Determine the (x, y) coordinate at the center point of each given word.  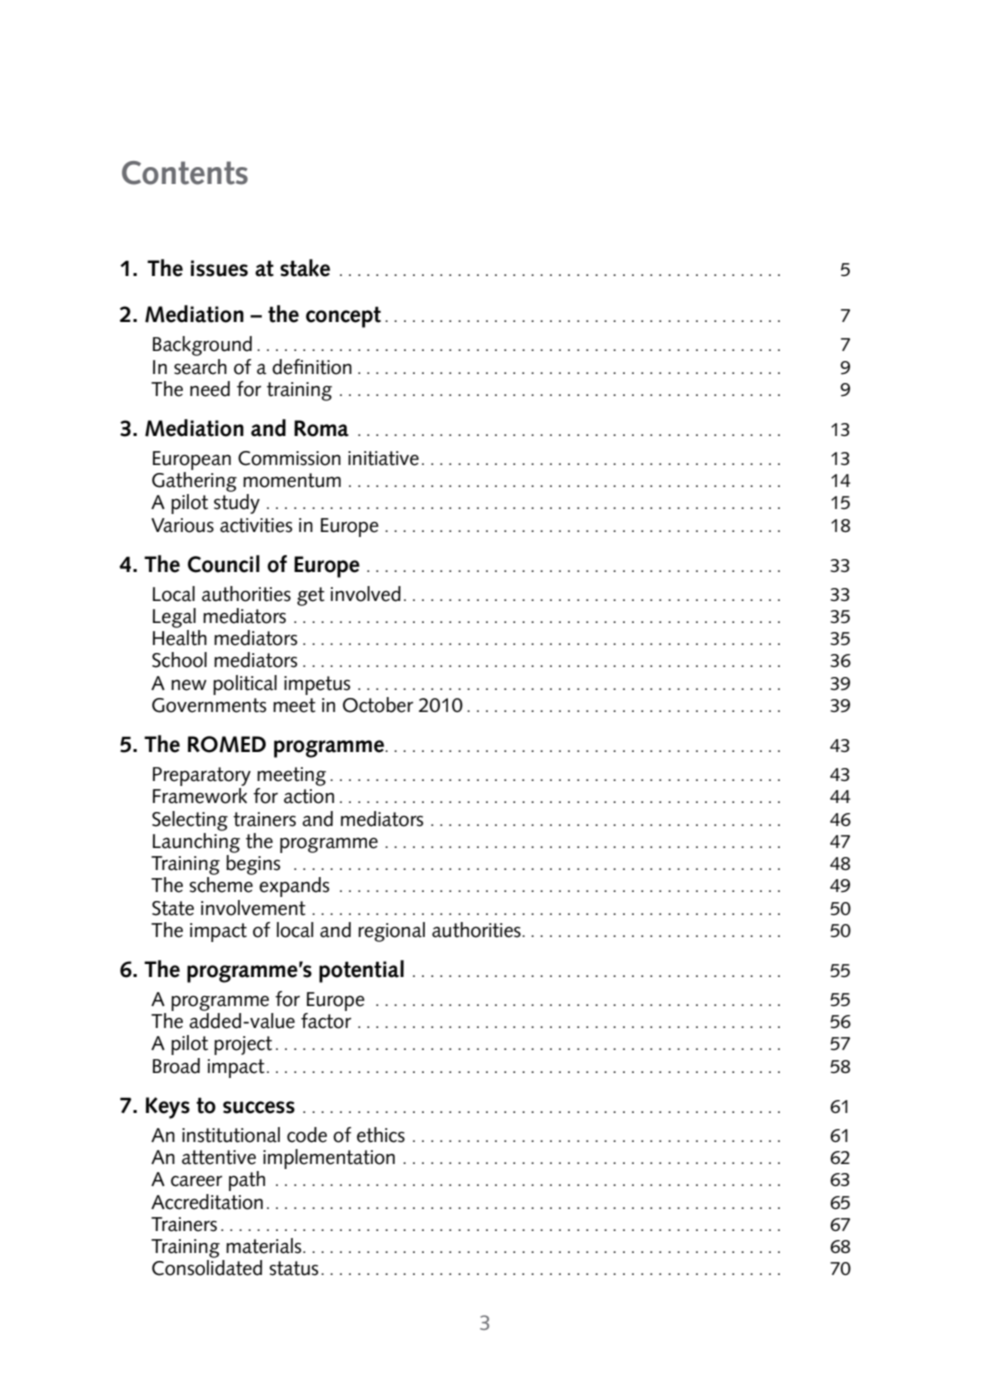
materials (265, 1246)
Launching (196, 841)
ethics (381, 1135)
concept (343, 317)
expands (294, 887)
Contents (185, 173)
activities (256, 525)
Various (182, 525)
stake (305, 268)
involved (366, 594)
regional (391, 932)
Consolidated (207, 1268)
